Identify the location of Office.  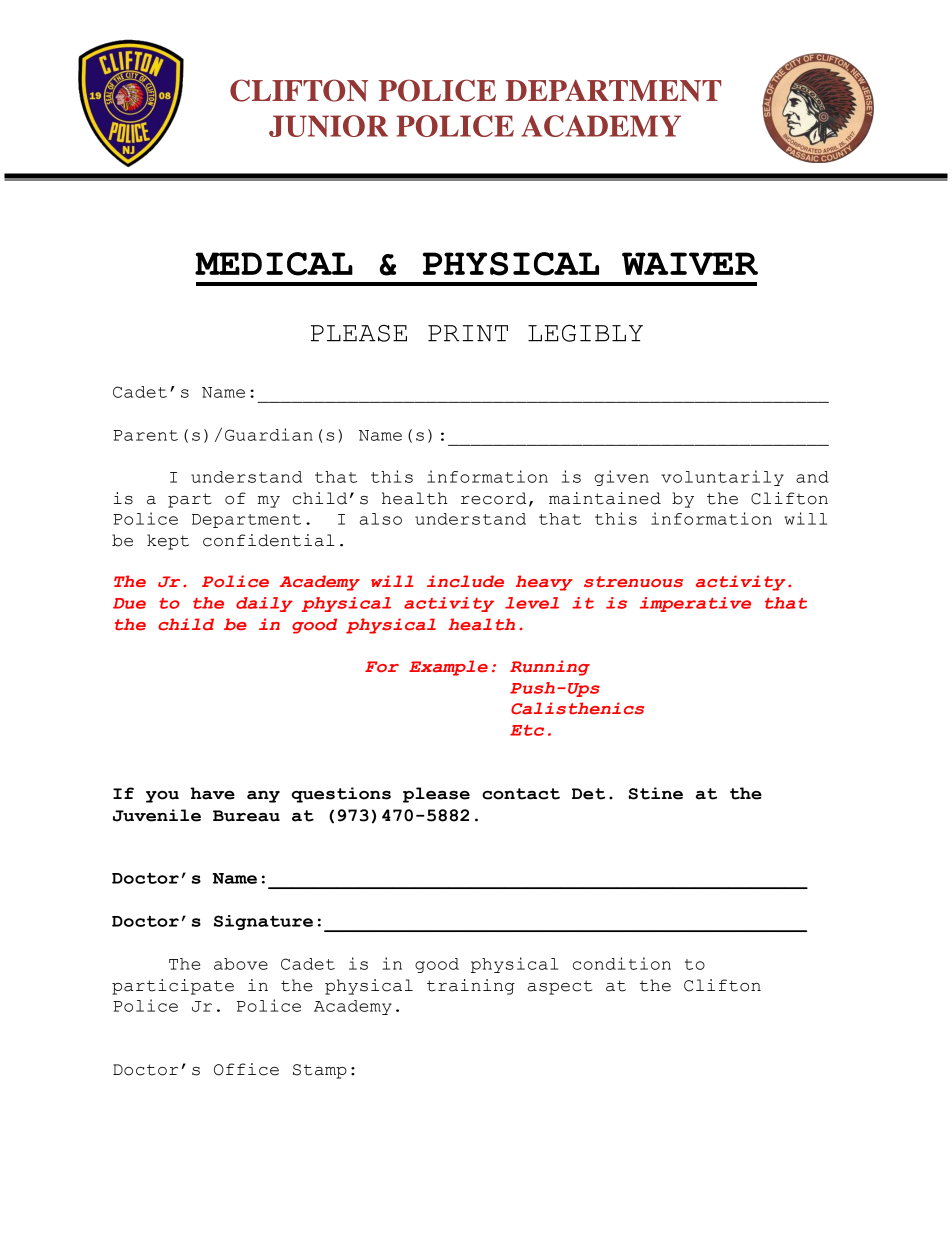
(246, 1069).
